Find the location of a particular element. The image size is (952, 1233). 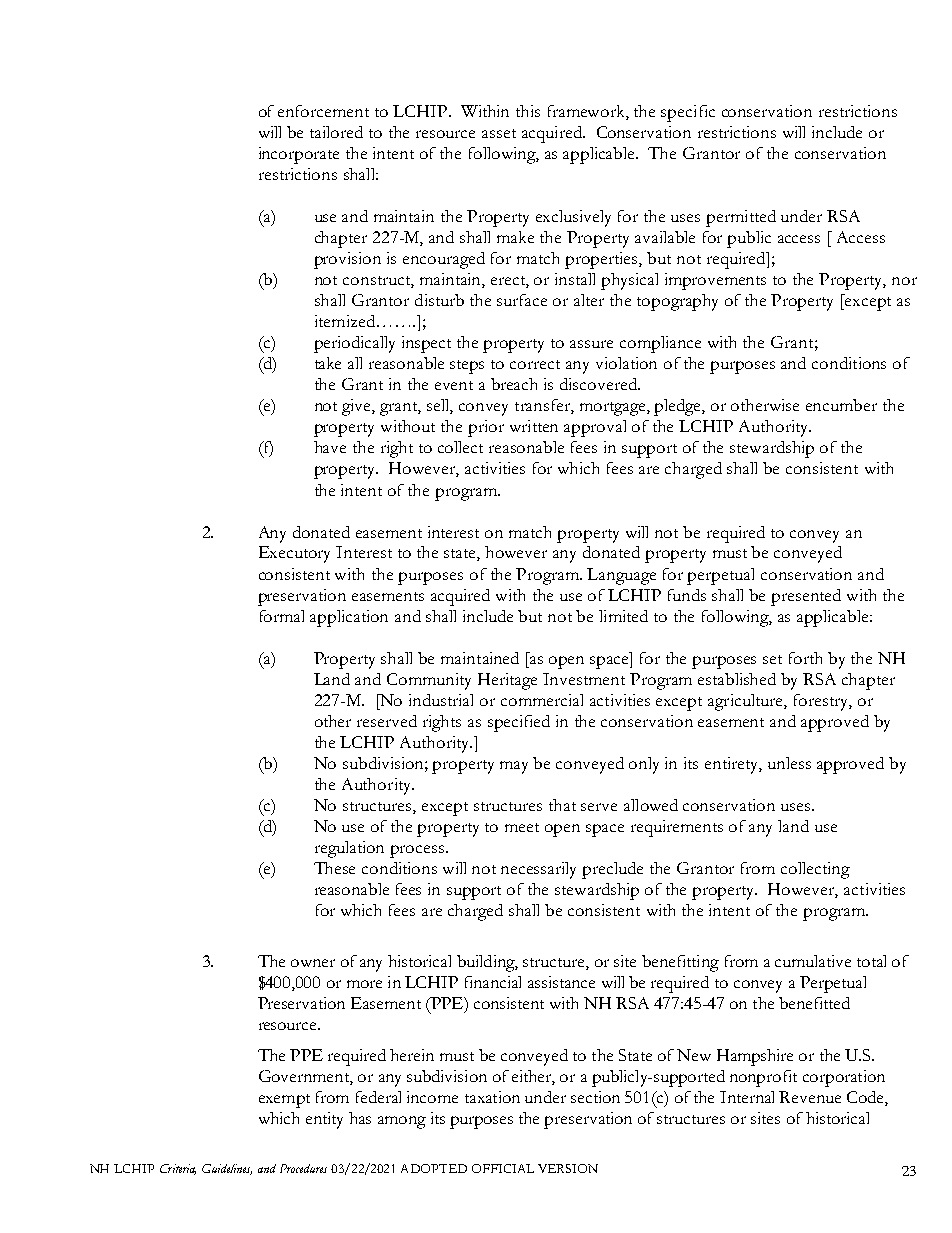

Heritage is located at coordinates (507, 681).
